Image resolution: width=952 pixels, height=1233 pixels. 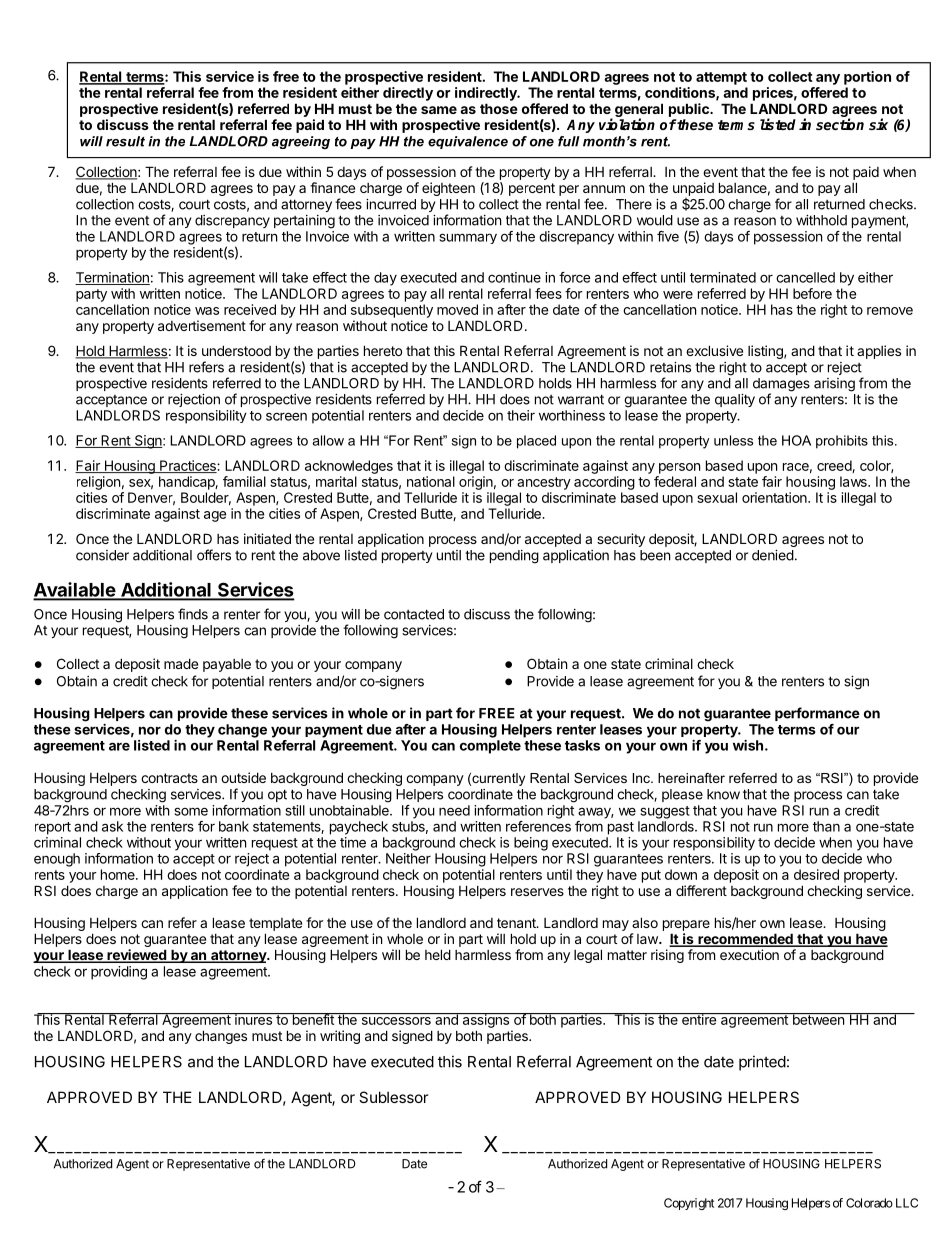 What do you see at coordinates (499, 108) in the screenshot?
I see `those` at bounding box center [499, 108].
